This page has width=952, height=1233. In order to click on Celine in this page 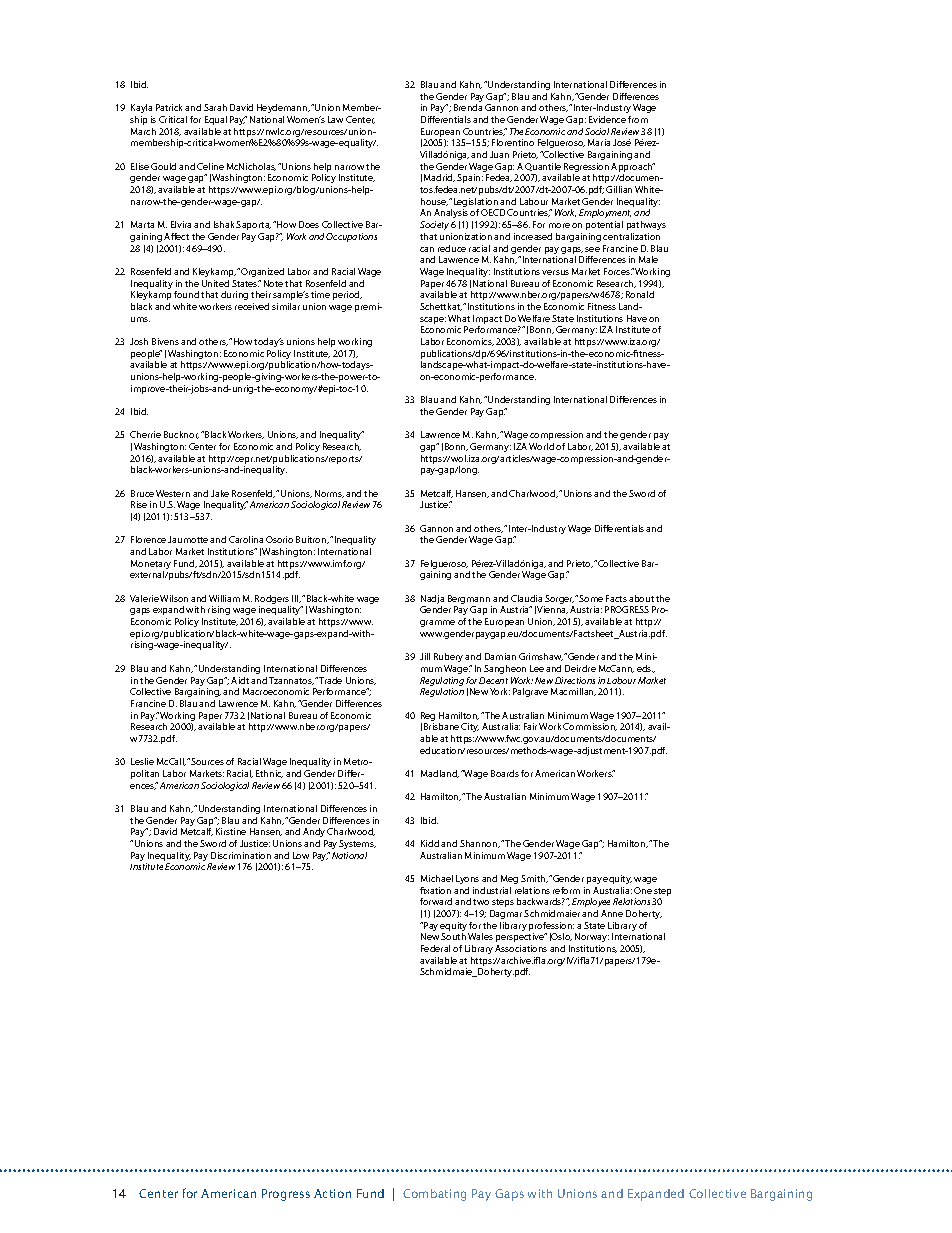, I will do `click(210, 166)`.
